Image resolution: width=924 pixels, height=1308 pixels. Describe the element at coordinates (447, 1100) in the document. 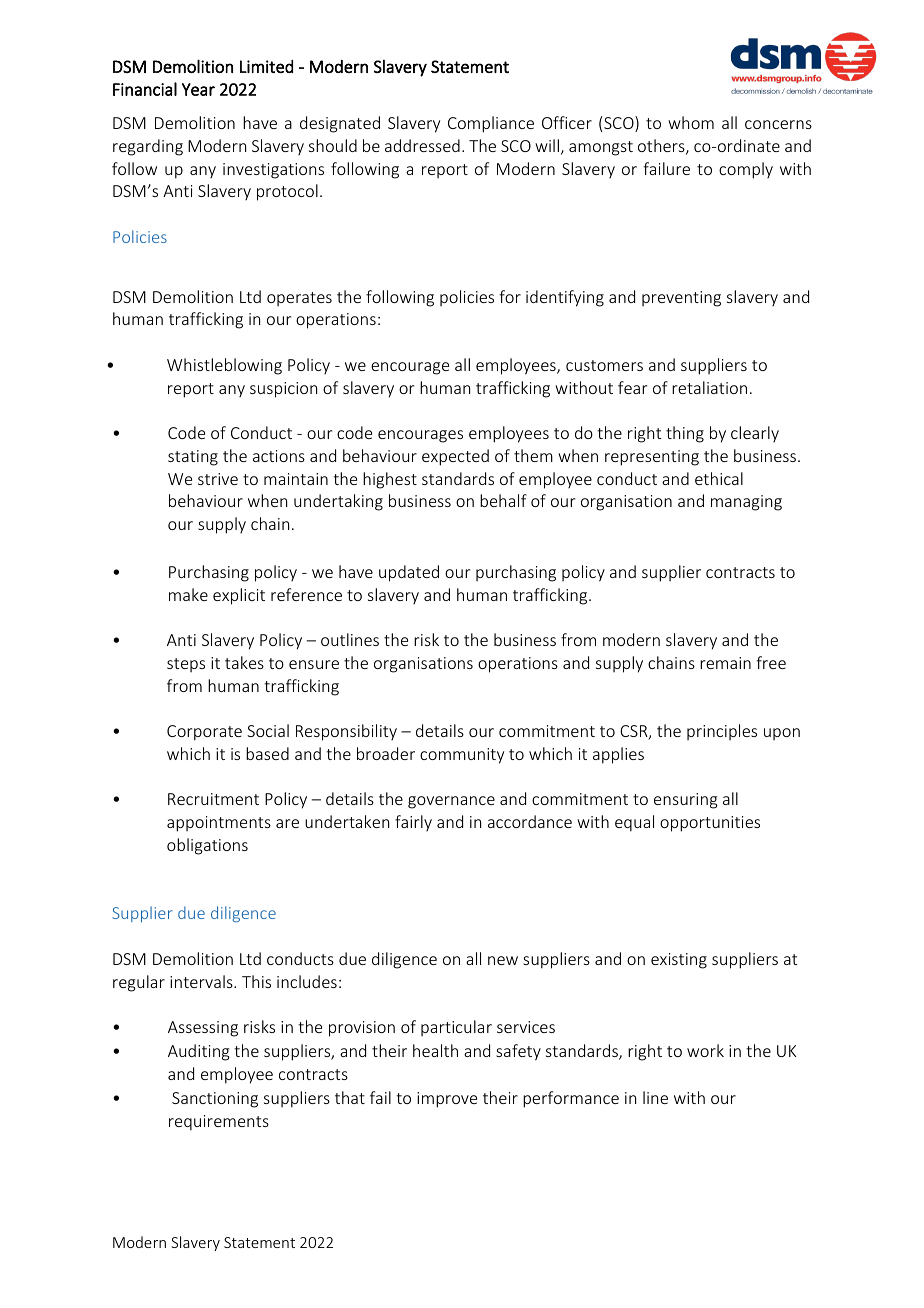

I see `improve` at that location.
